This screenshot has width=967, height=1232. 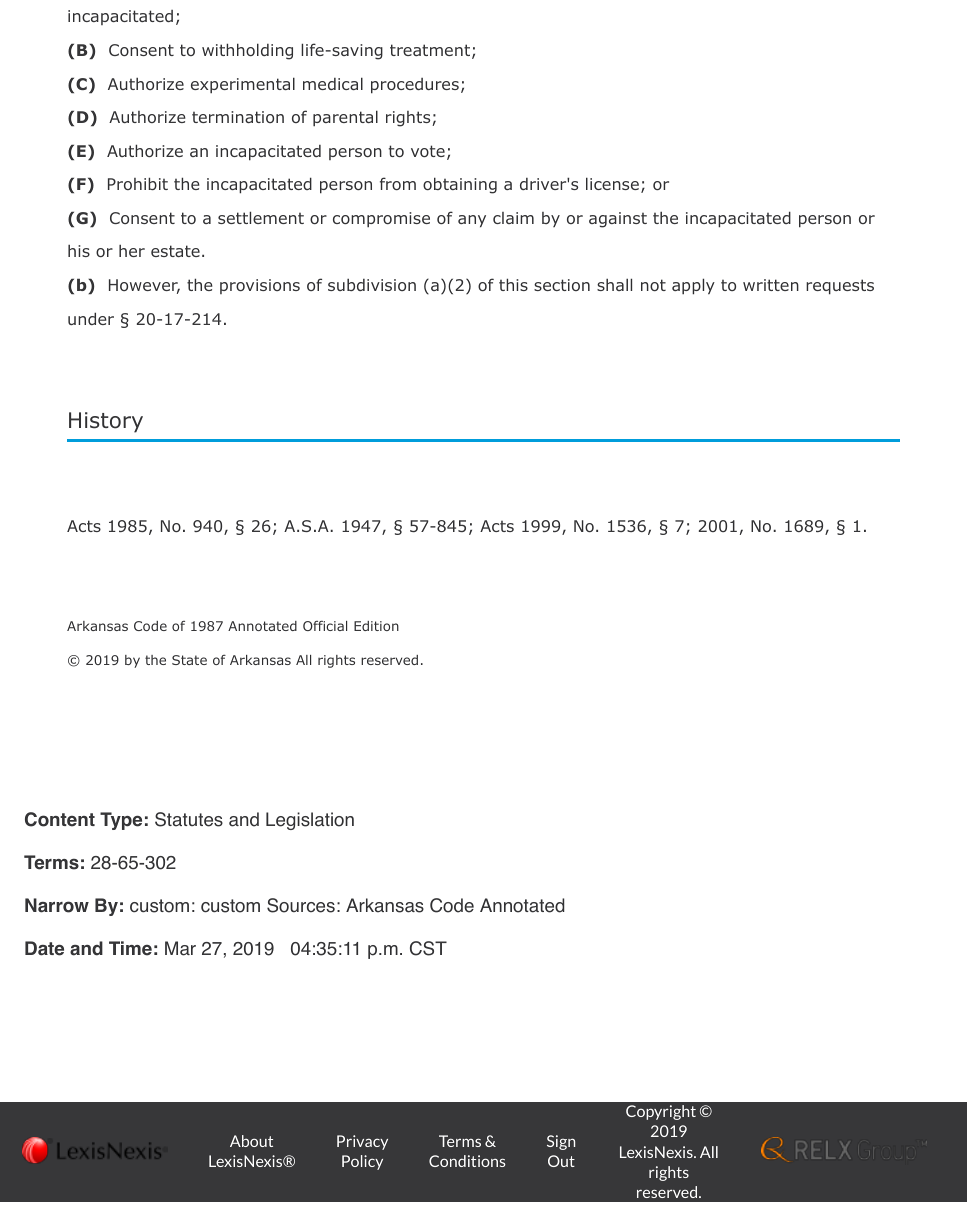 I want to click on Copyright, so click(x=661, y=1112).
